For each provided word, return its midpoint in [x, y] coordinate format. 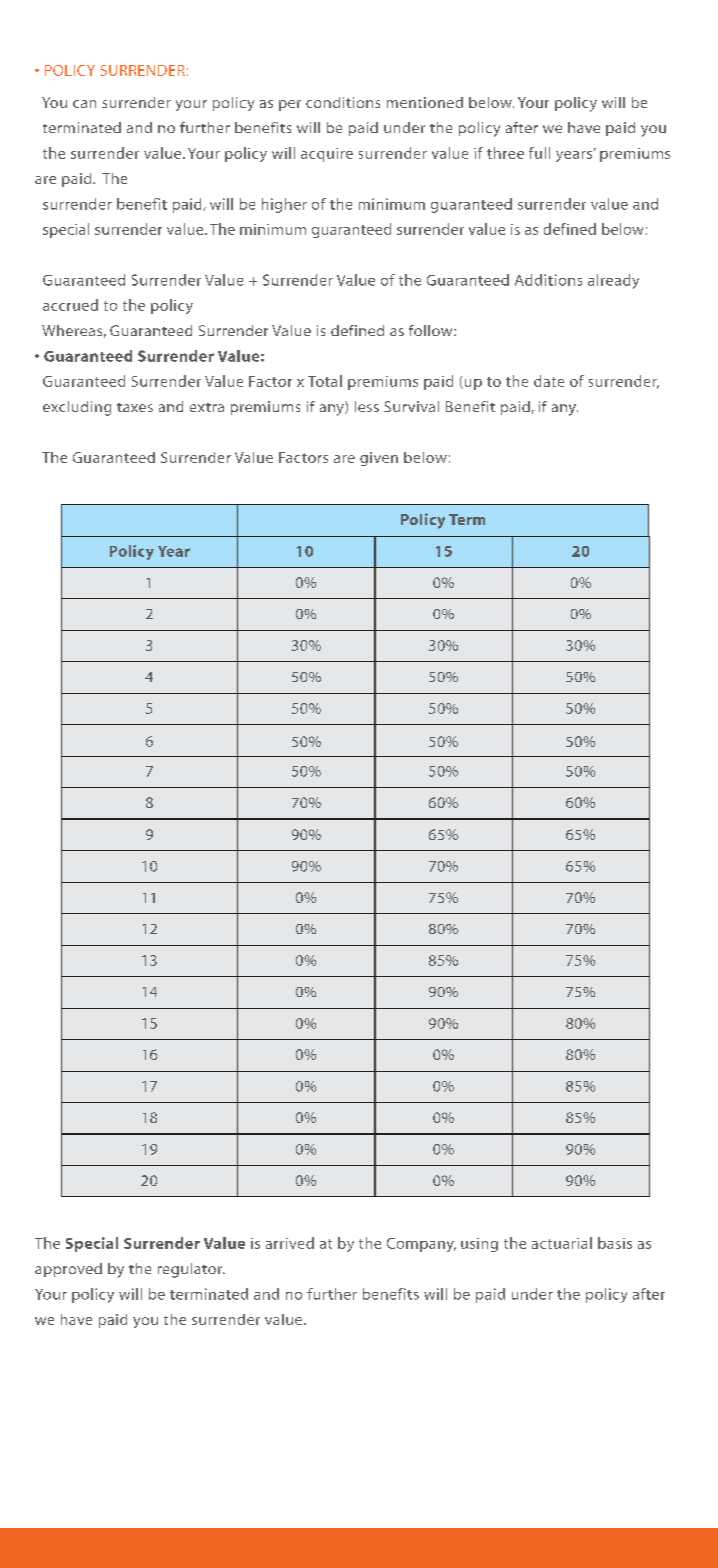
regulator [191, 1270]
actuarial [562, 1243]
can [84, 104]
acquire [327, 155]
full [539, 153]
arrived [290, 1243]
